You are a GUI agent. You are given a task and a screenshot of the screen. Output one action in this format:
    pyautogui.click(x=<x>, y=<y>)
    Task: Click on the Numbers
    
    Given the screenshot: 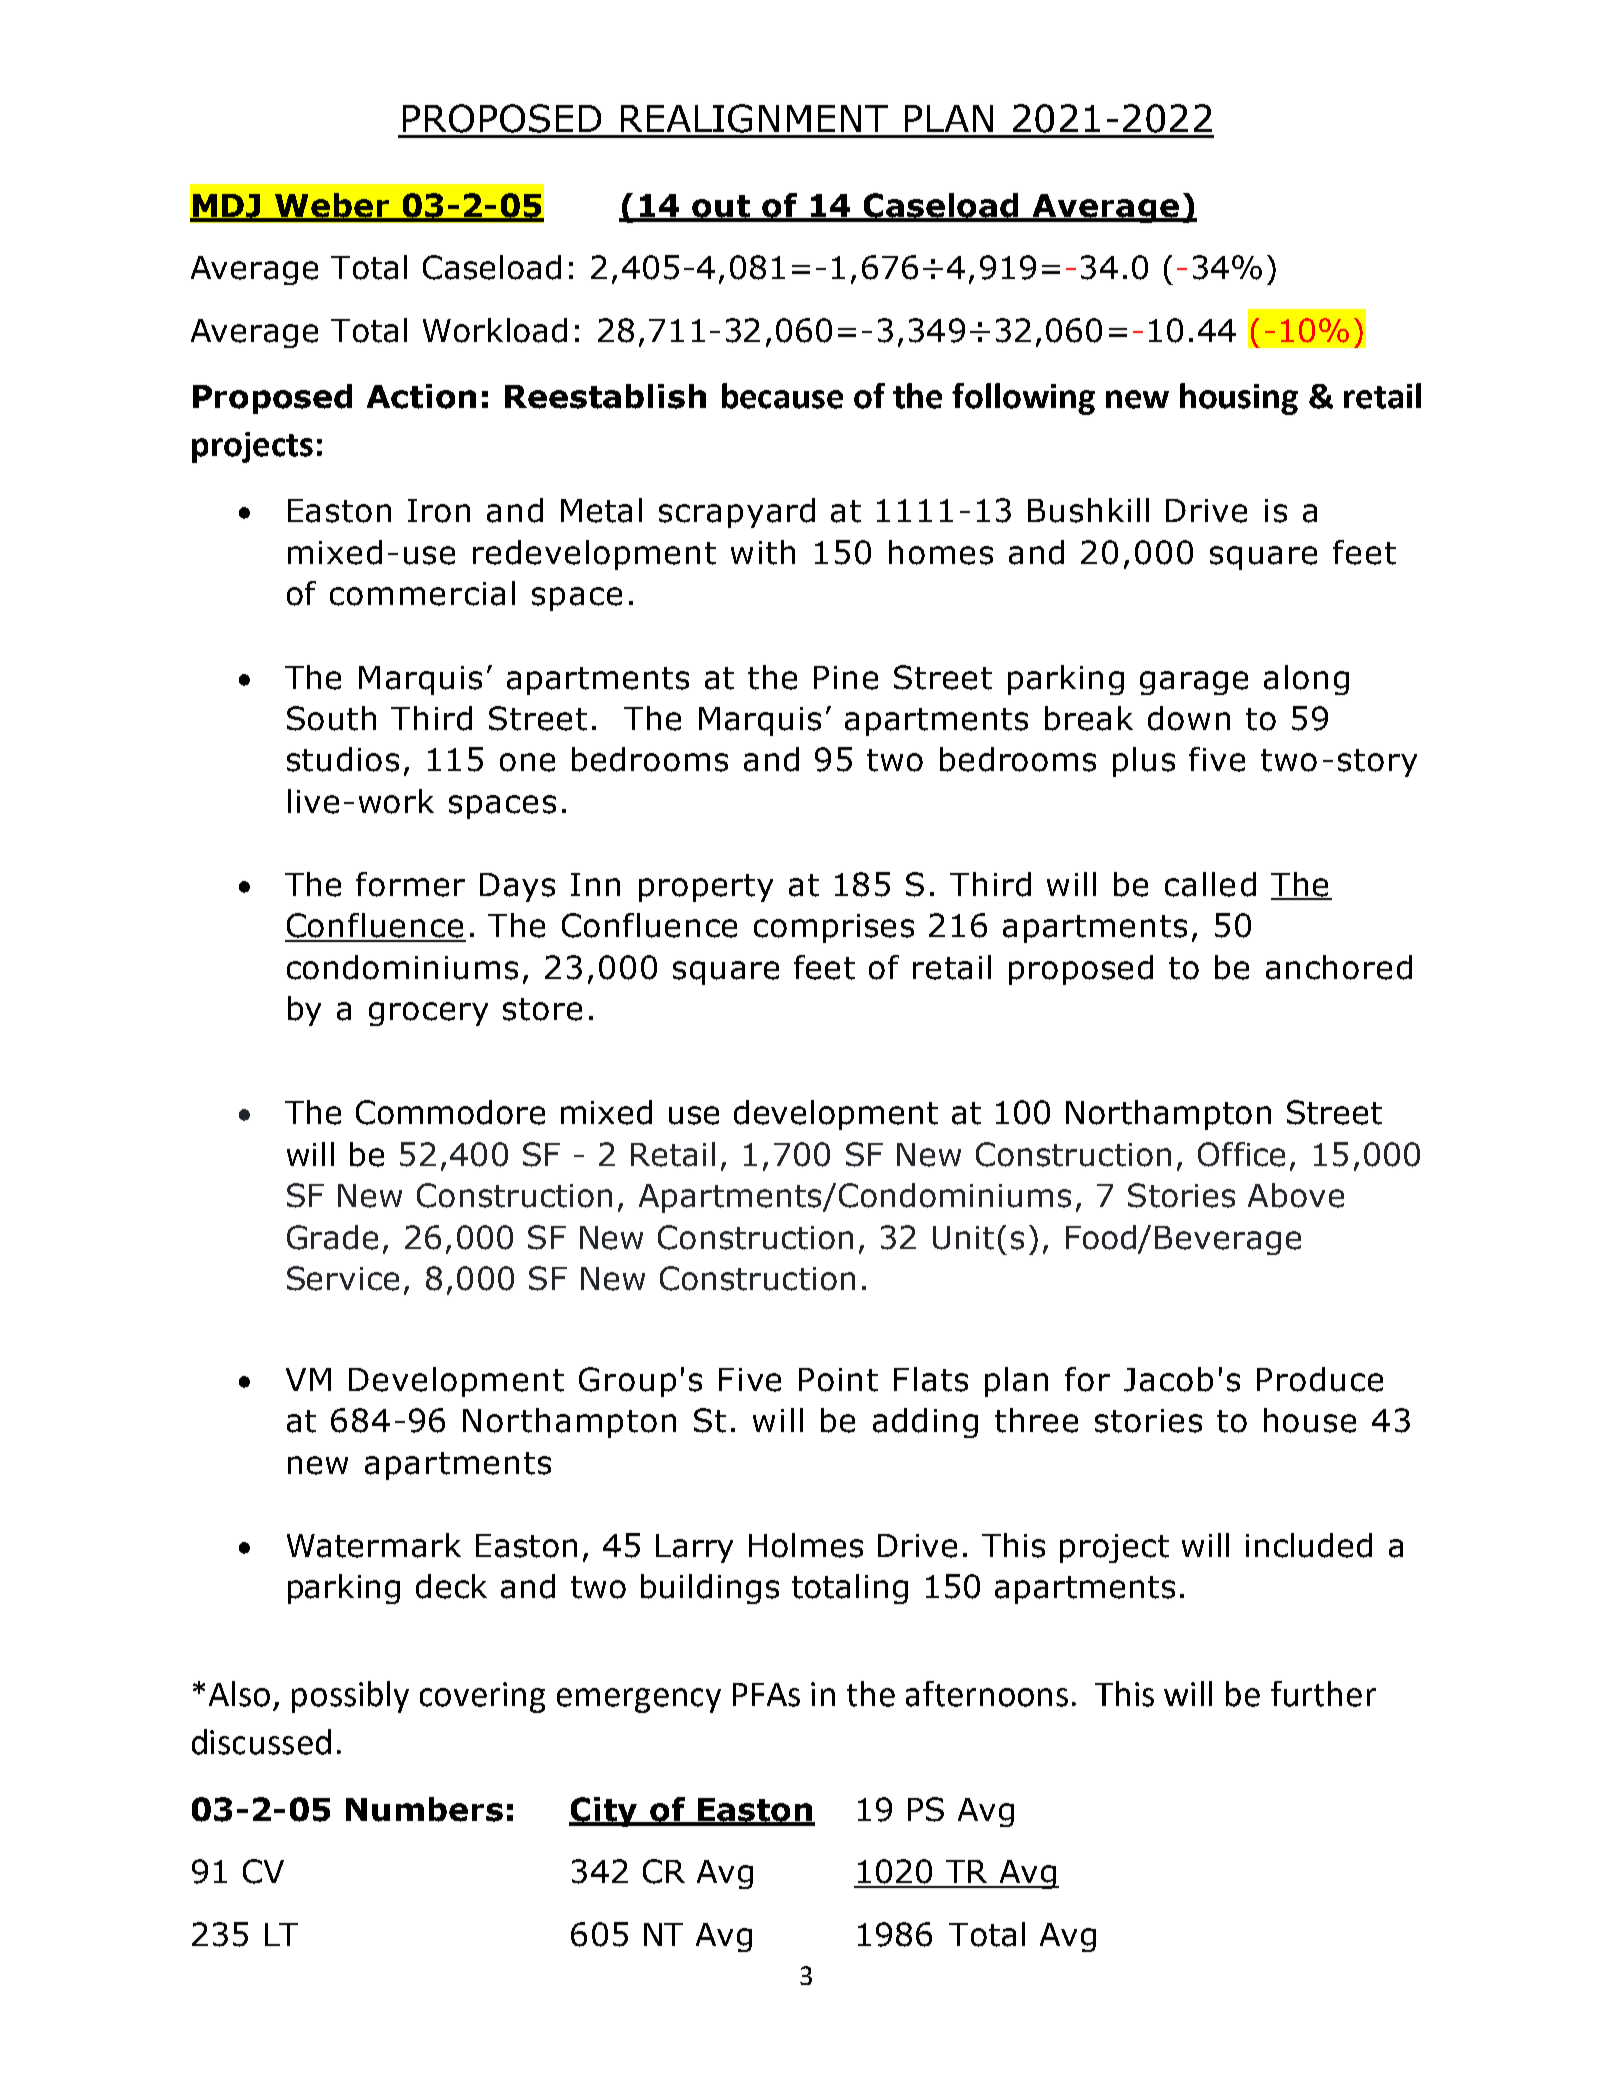 What is the action you would take?
    pyautogui.click(x=424, y=1809)
